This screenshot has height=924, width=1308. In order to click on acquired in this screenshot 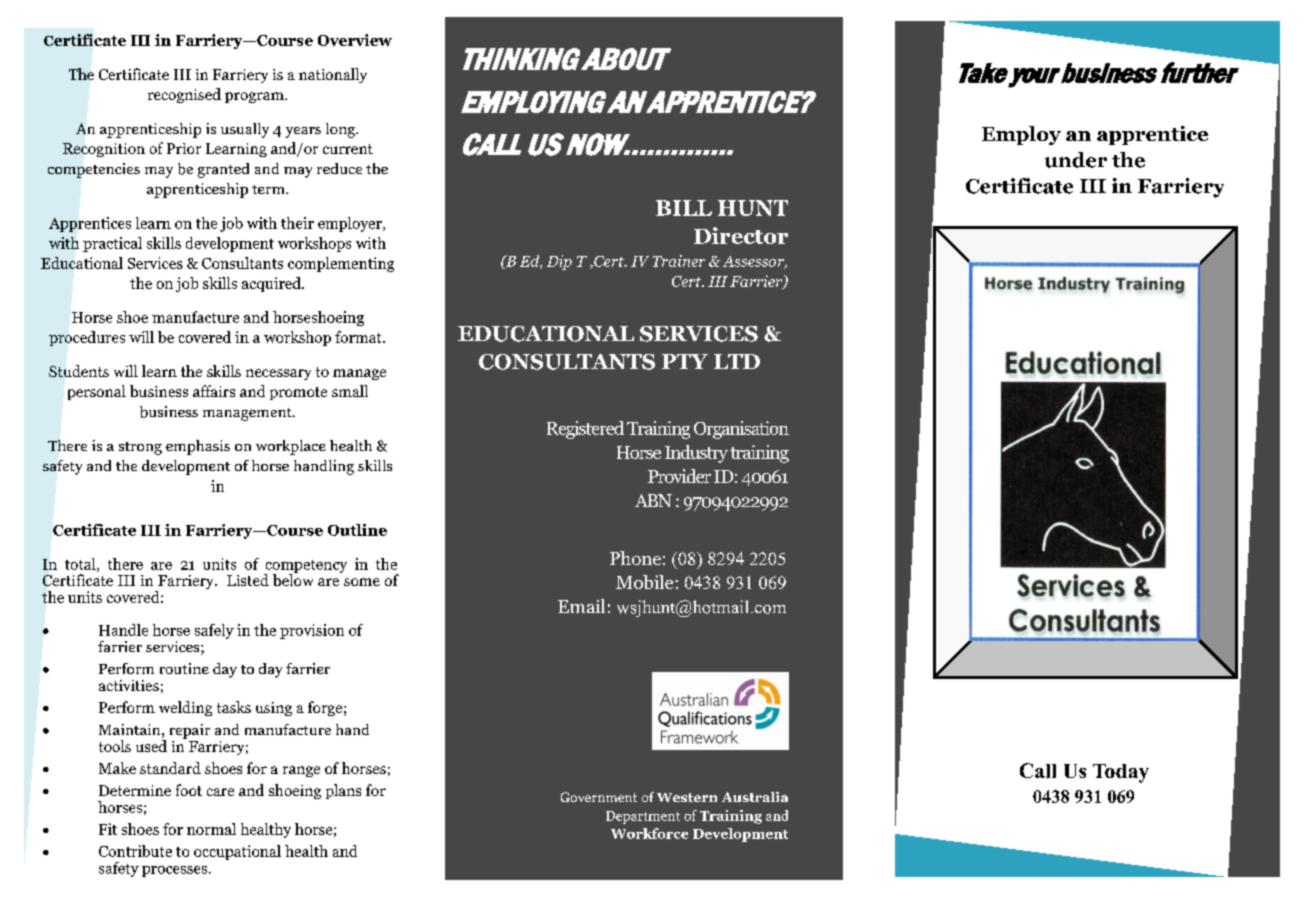, I will do `click(272, 284)`.
